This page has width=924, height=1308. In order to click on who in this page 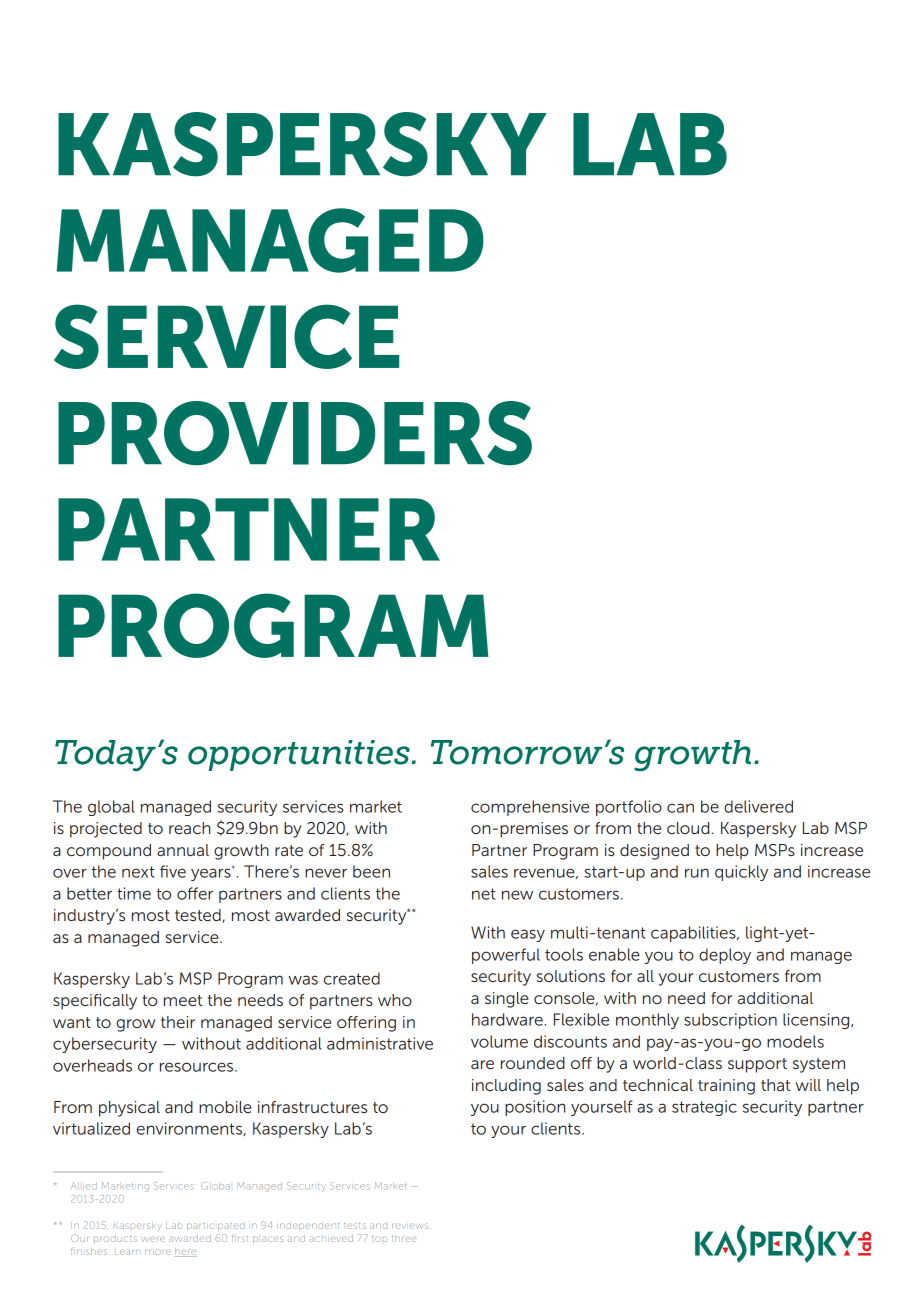, I will do `click(395, 1000)`.
